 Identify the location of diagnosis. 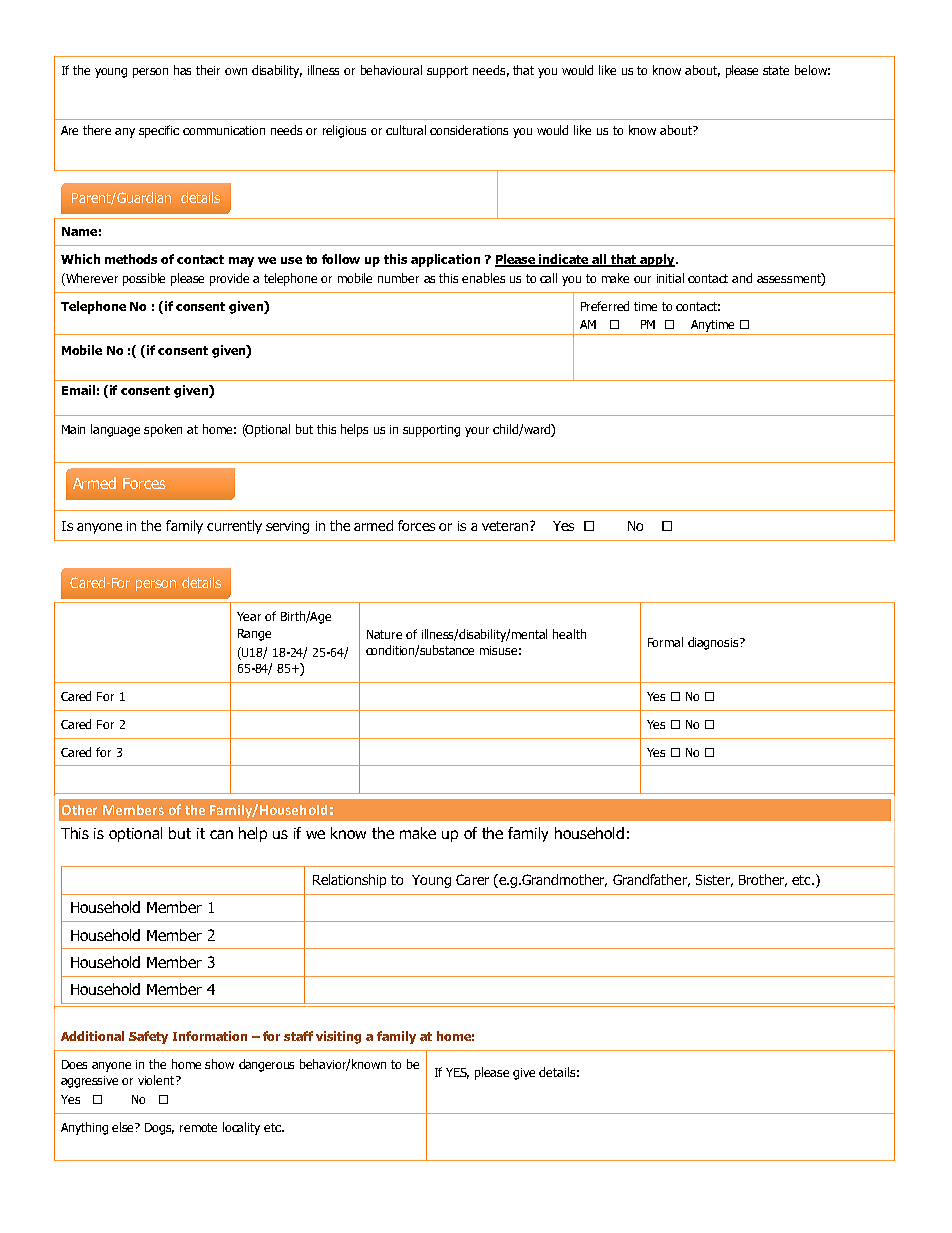
(714, 643).
